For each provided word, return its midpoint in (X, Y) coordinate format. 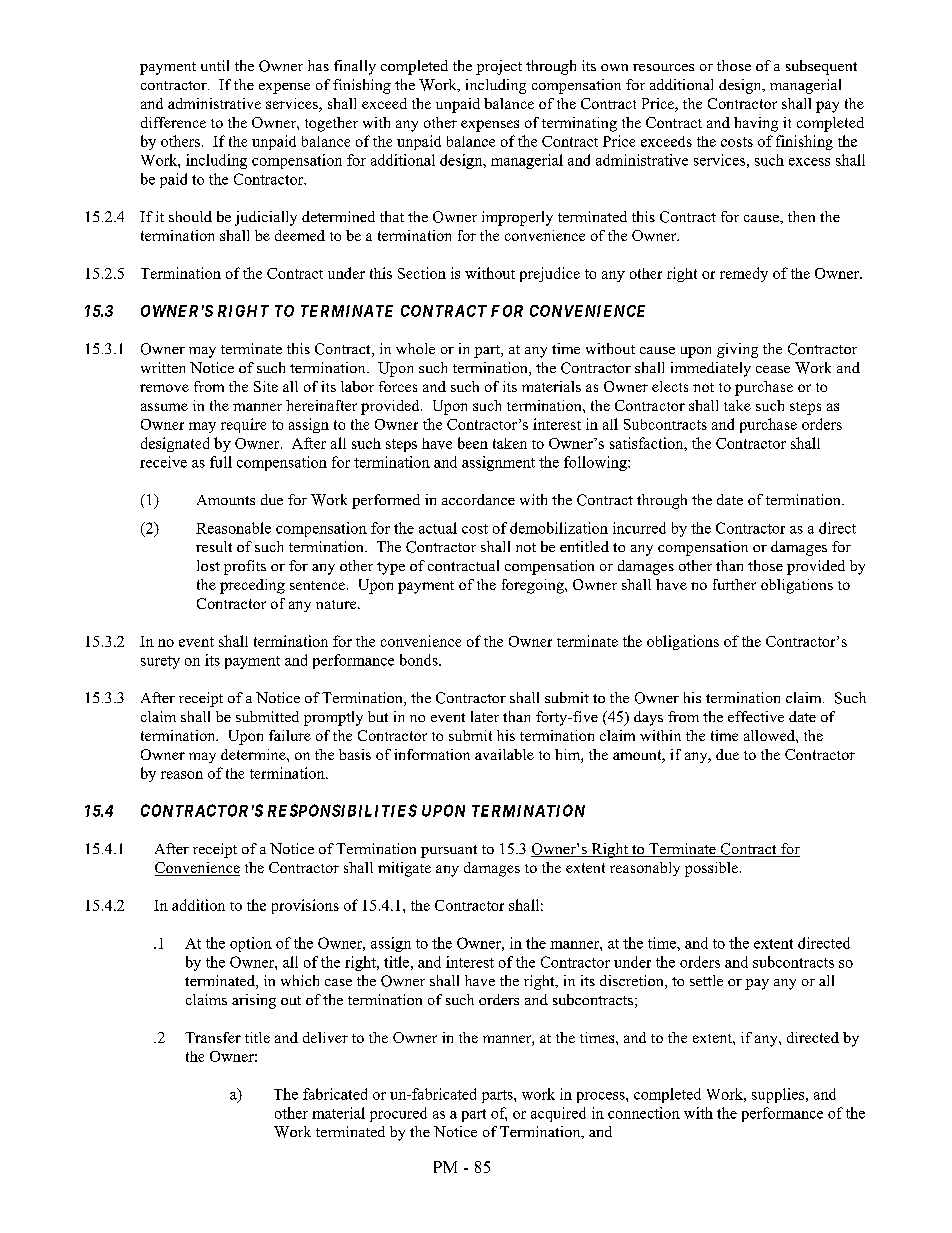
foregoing (534, 586)
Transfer (213, 1037)
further (734, 584)
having (756, 124)
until (215, 65)
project (499, 67)
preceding (252, 586)
